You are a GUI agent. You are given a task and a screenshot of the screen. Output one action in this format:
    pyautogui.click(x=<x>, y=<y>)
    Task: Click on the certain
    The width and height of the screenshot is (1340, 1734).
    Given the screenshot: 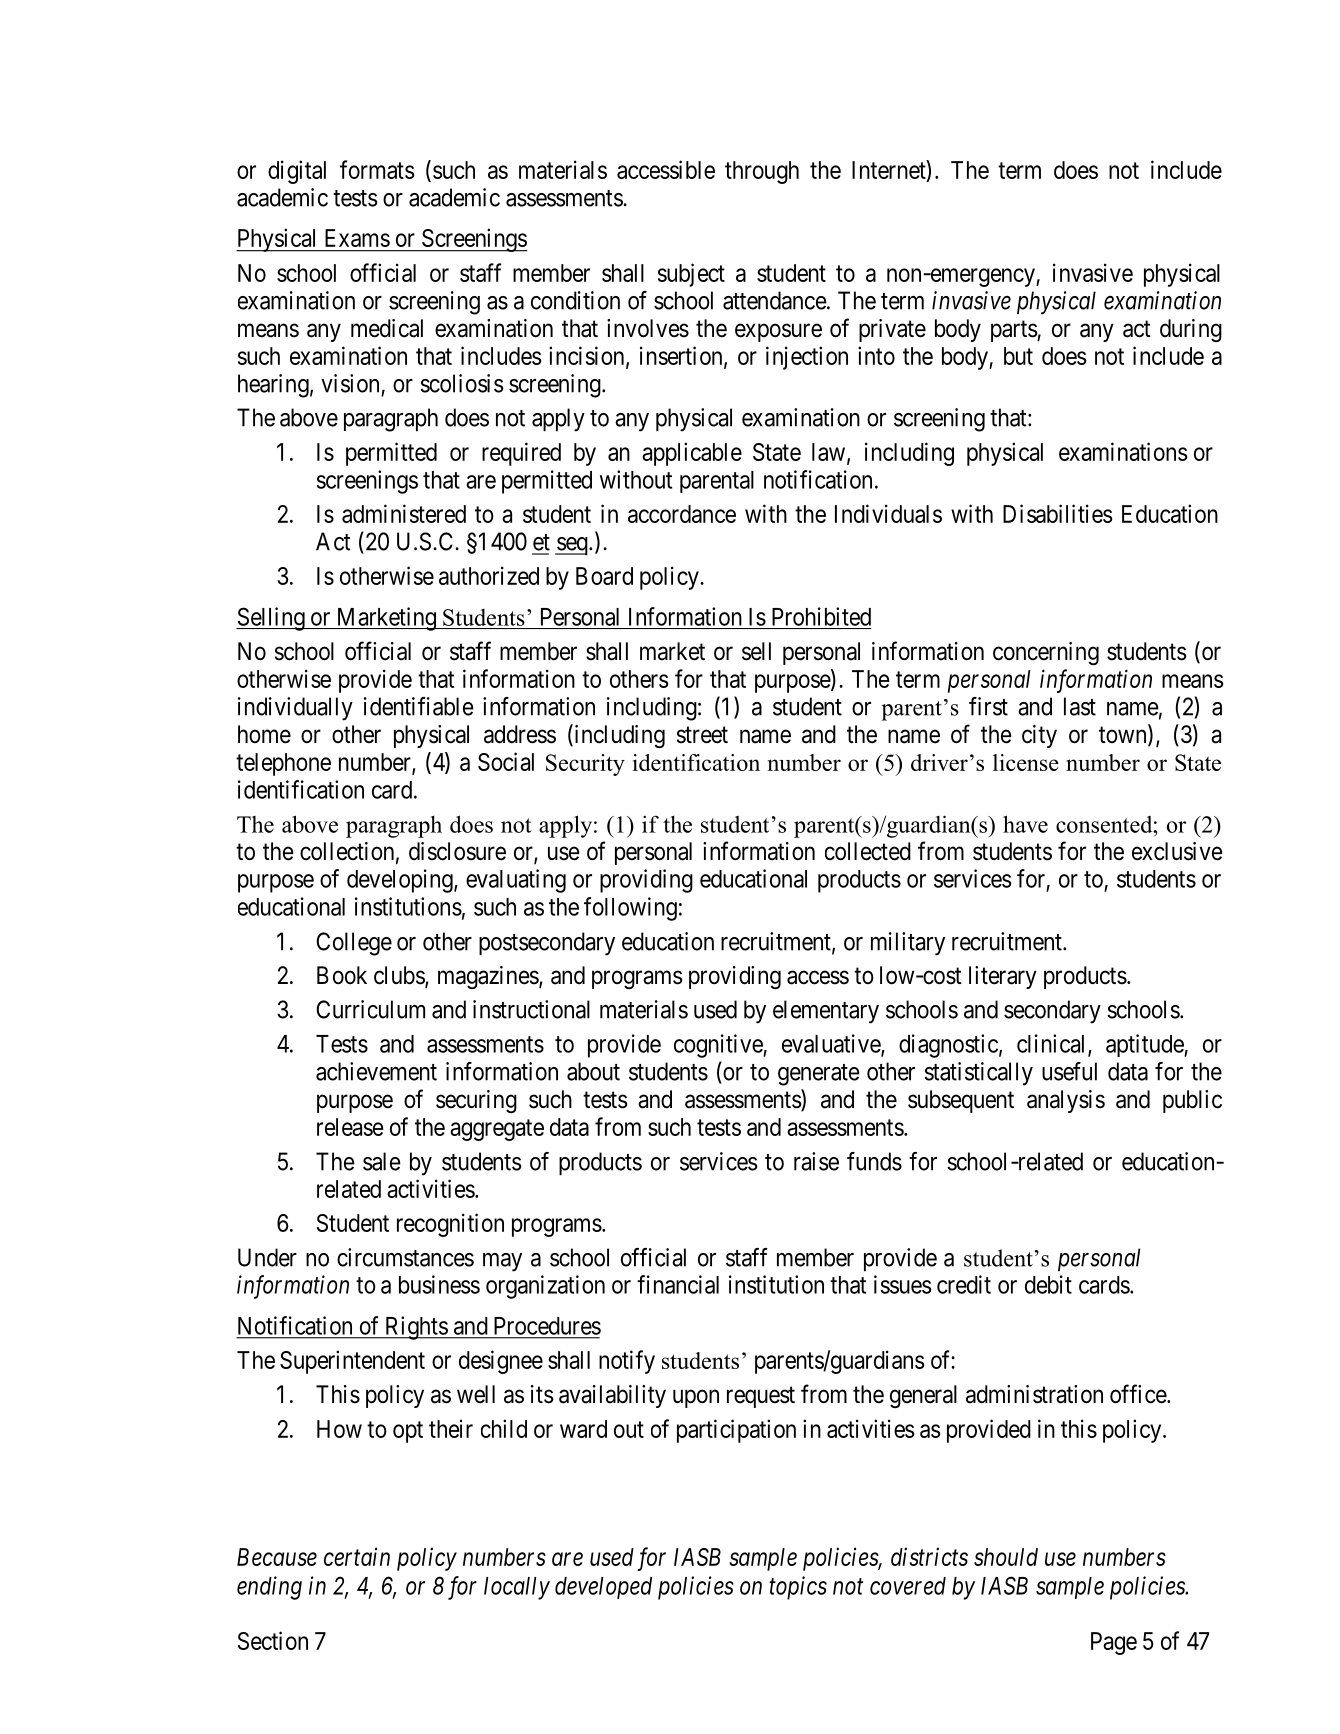 What is the action you would take?
    pyautogui.click(x=357, y=1557)
